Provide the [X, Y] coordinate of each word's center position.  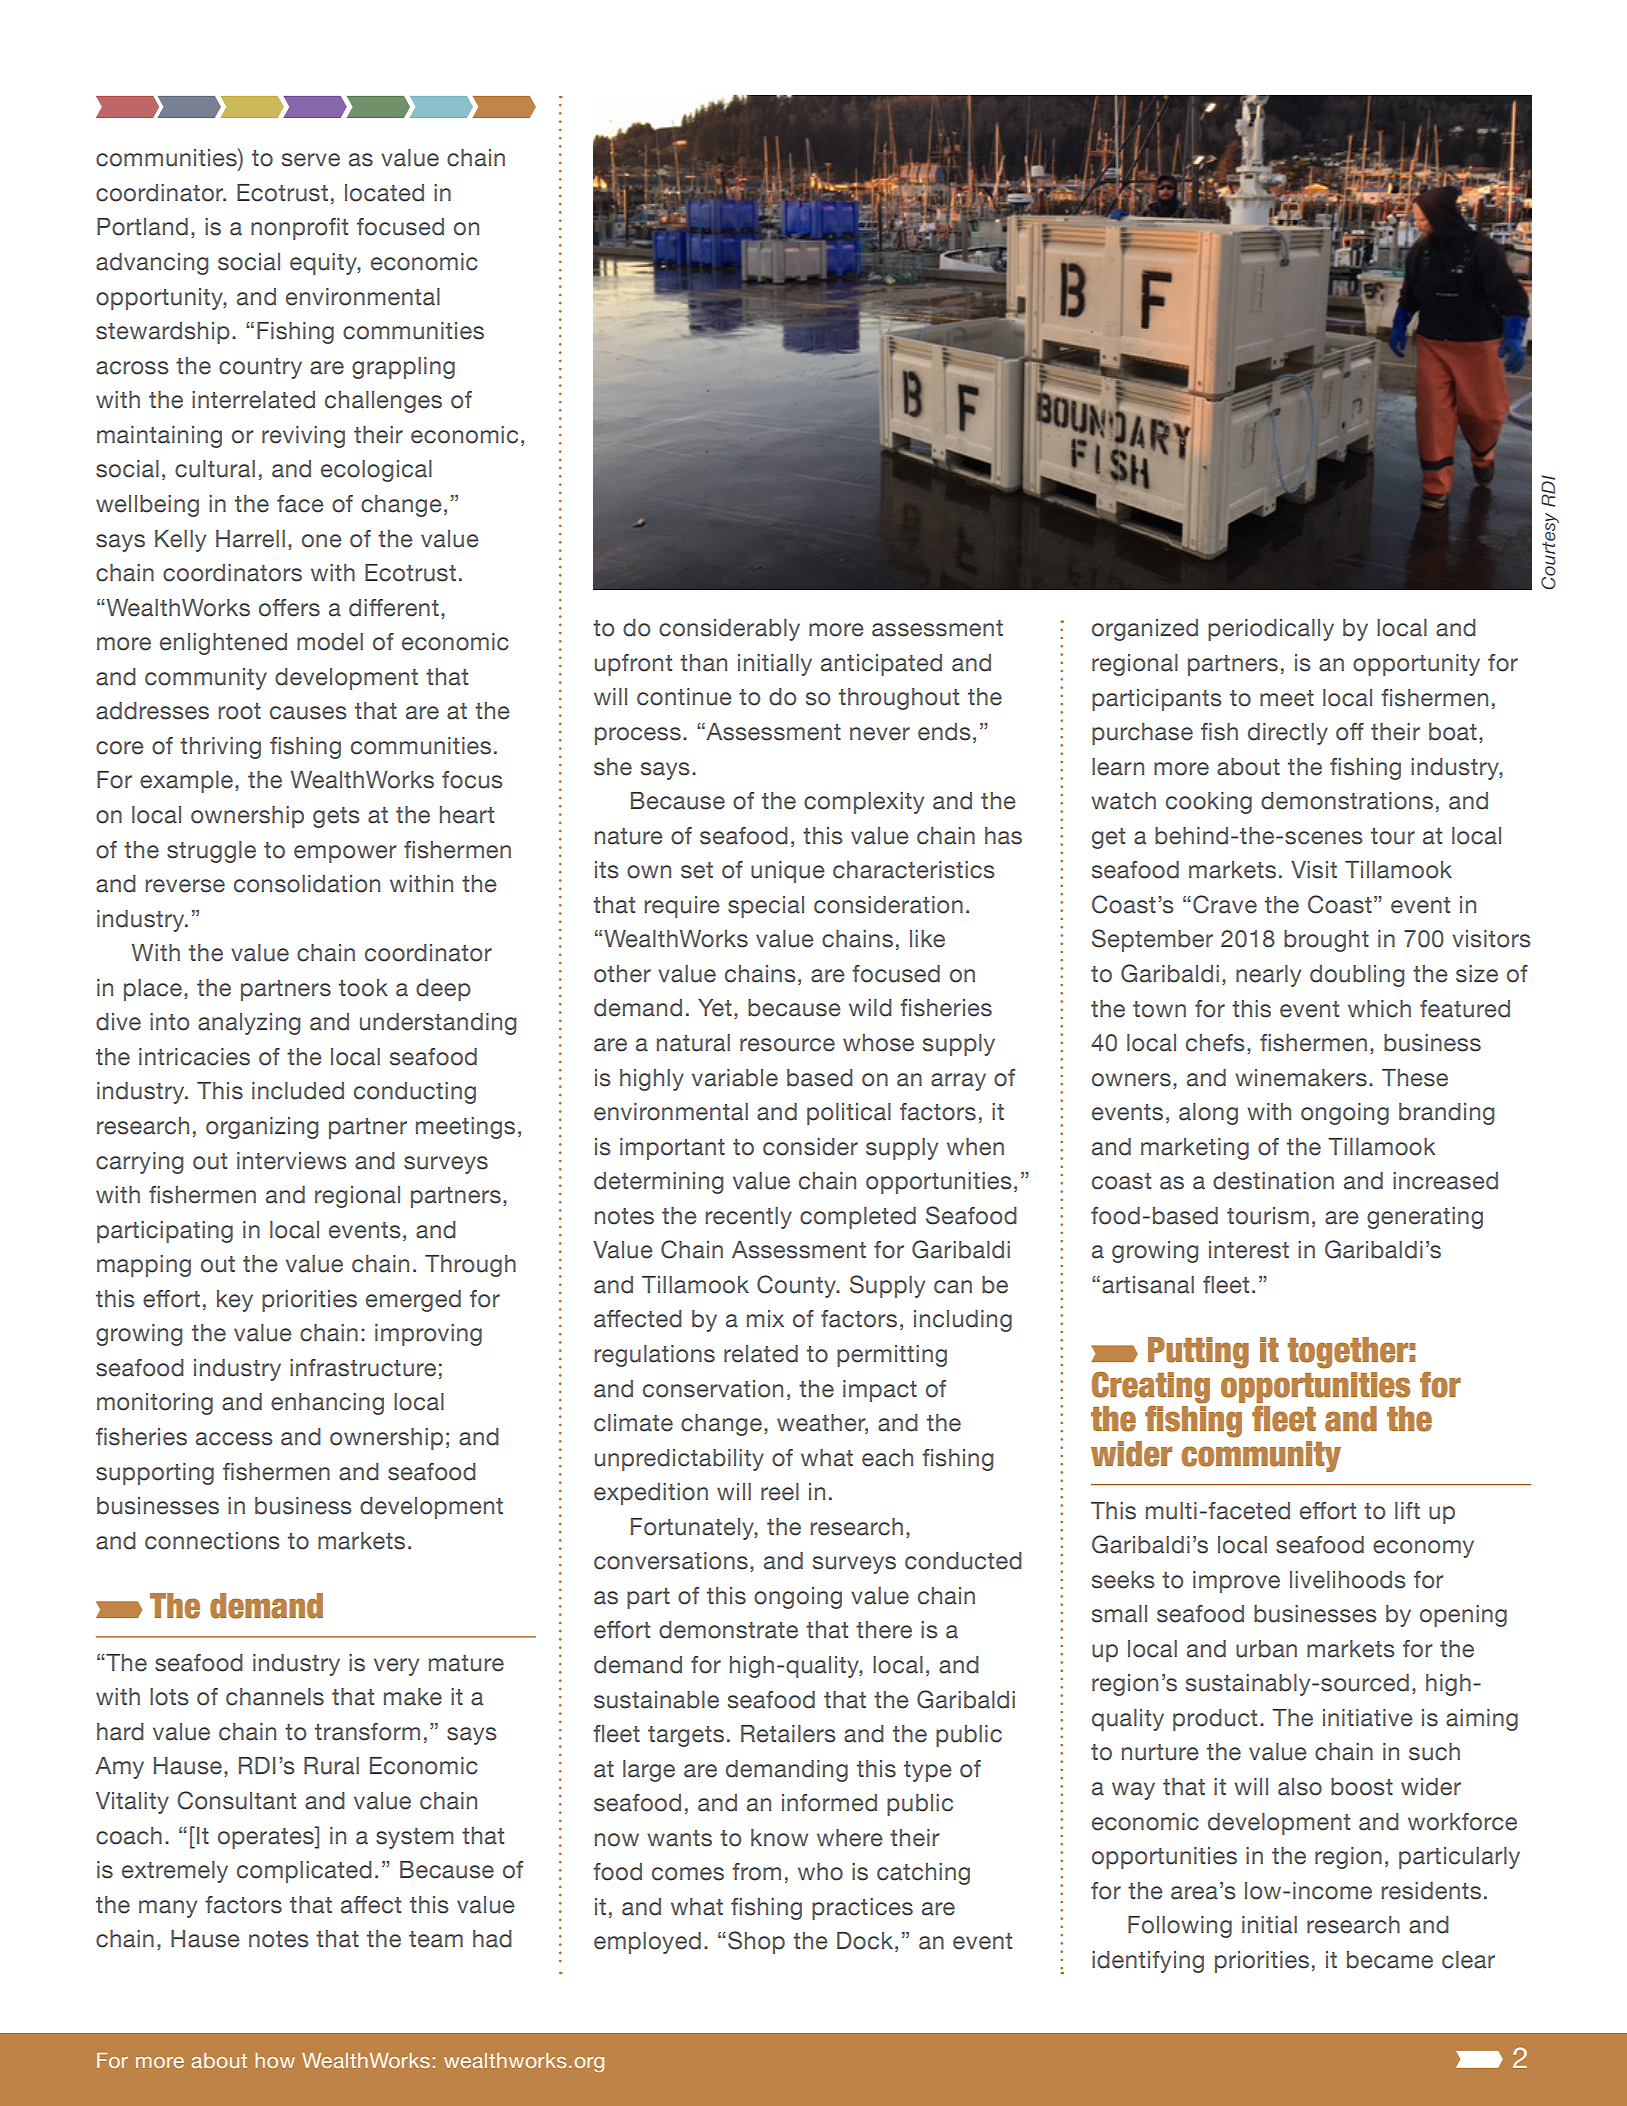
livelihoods [1348, 1580]
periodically [1271, 630]
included [298, 1091]
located [384, 193]
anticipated [881, 665]
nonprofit [299, 229]
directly [1288, 734]
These [1415, 1078]
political [849, 1114]
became [1390, 1960]
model [330, 642]
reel [780, 1492]
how [275, 2060]
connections [212, 1541]
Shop [756, 1942]
